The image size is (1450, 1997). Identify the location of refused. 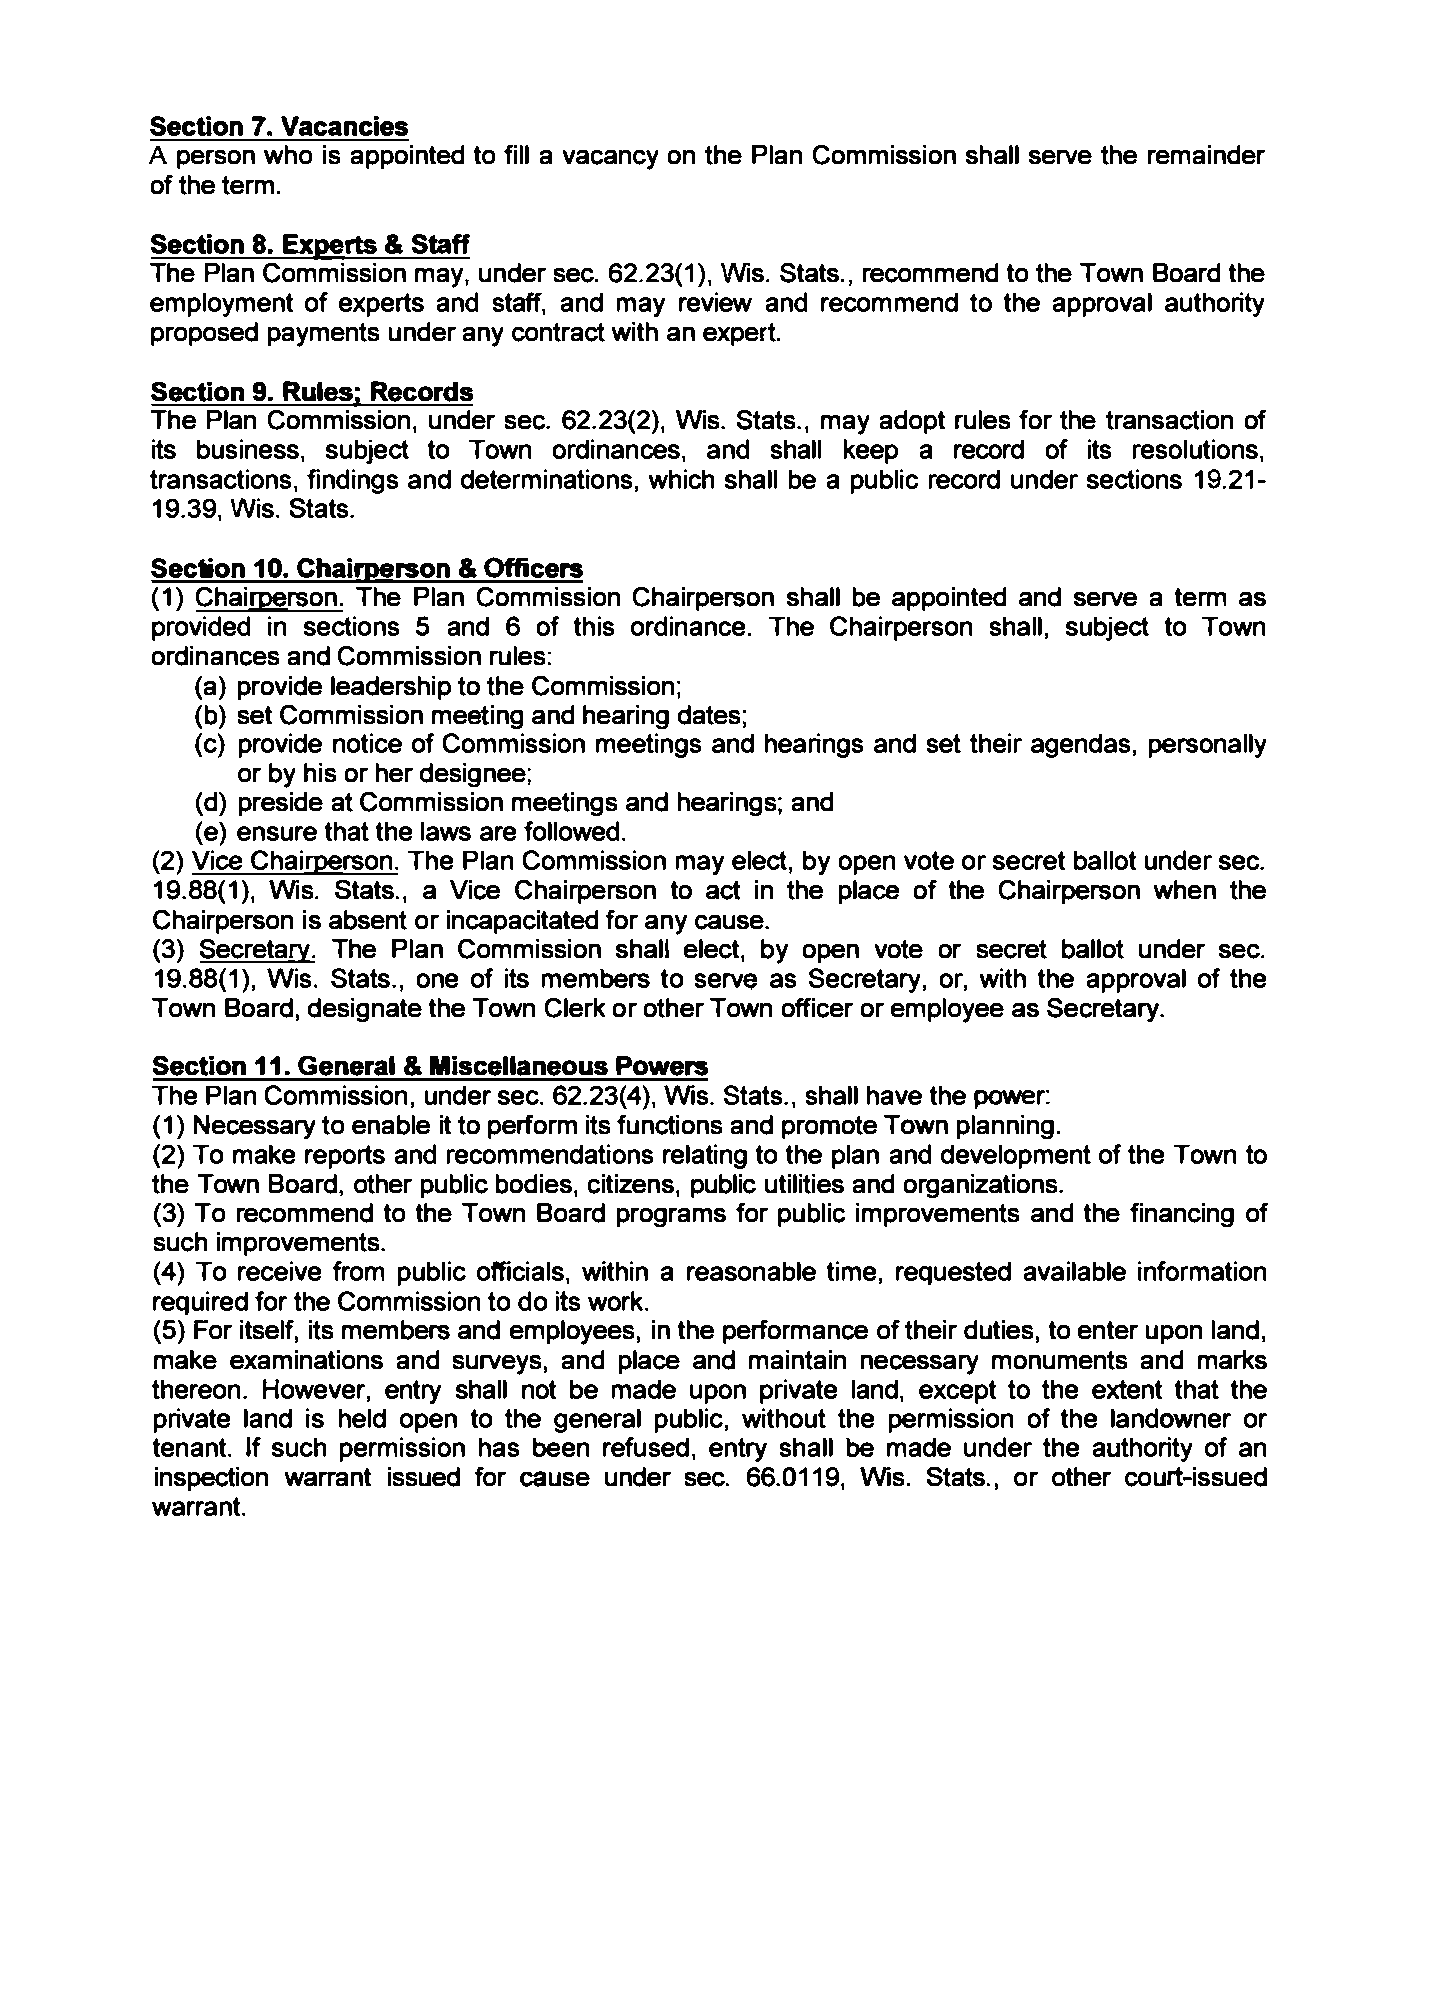
(646, 1447).
